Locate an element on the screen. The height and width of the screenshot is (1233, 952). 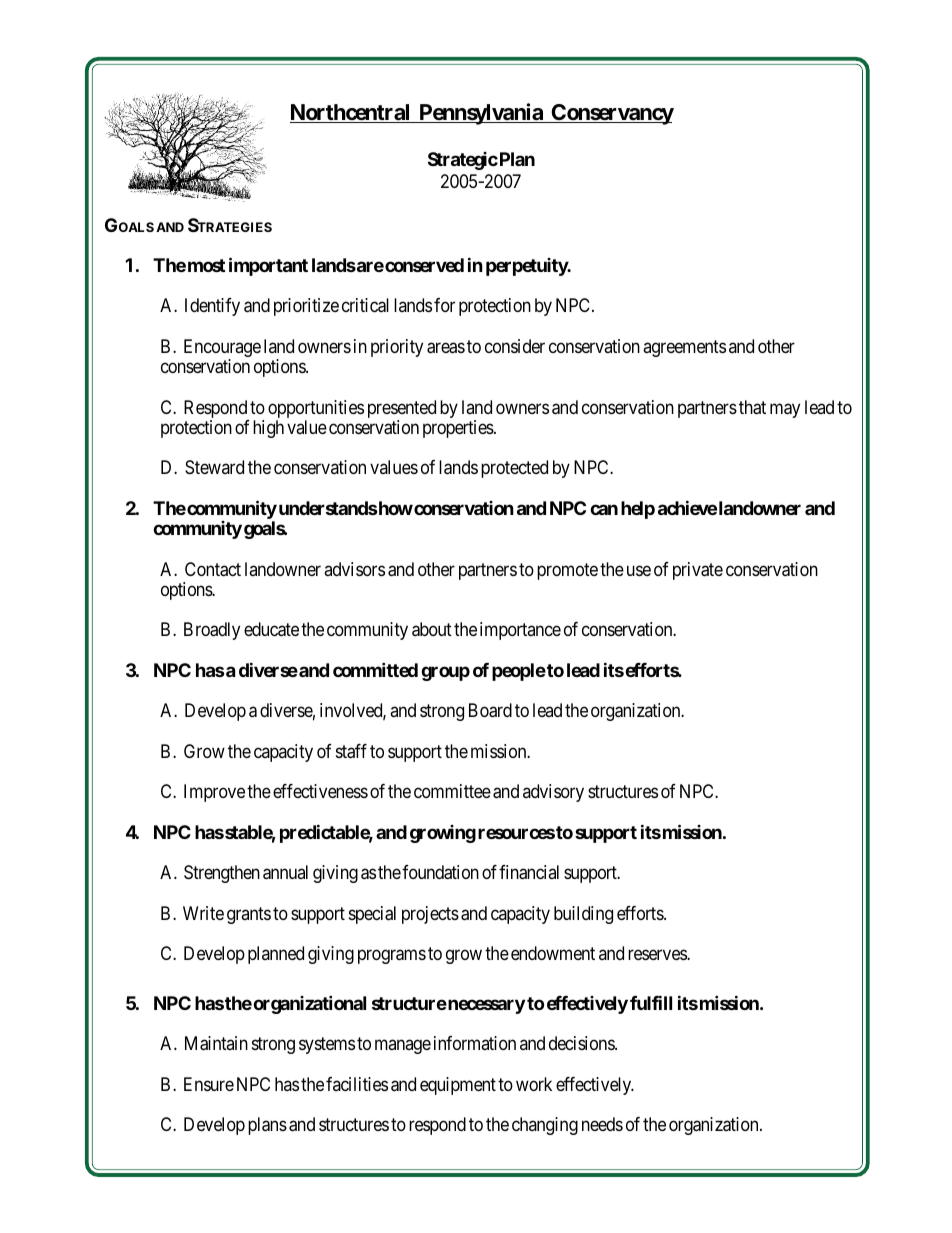
annual is located at coordinates (285, 872).
